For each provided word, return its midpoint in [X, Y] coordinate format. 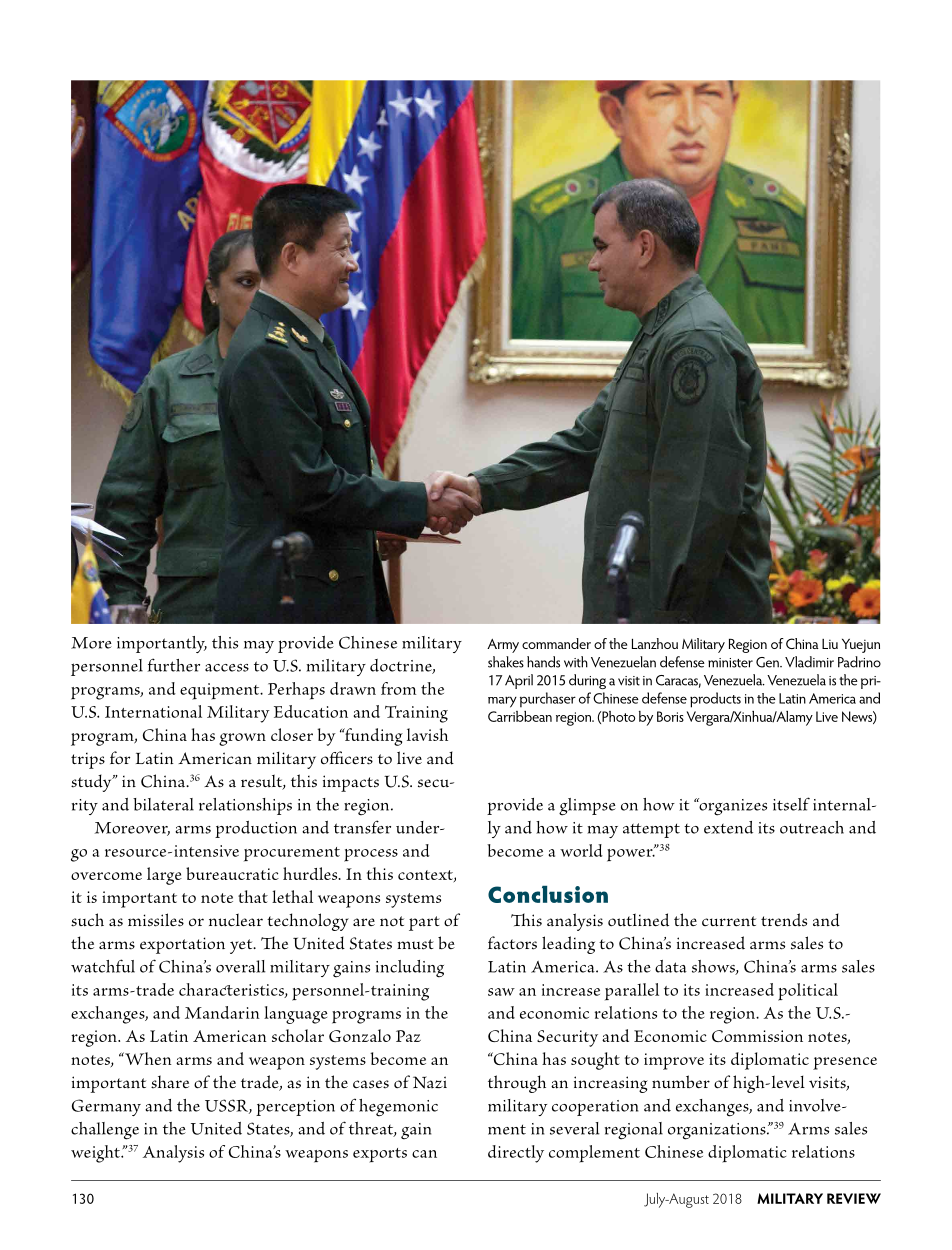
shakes [506, 662]
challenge [105, 1131]
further [174, 665]
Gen [768, 662]
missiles [156, 920]
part [424, 923]
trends [784, 920]
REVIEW [854, 1198]
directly [516, 1154]
